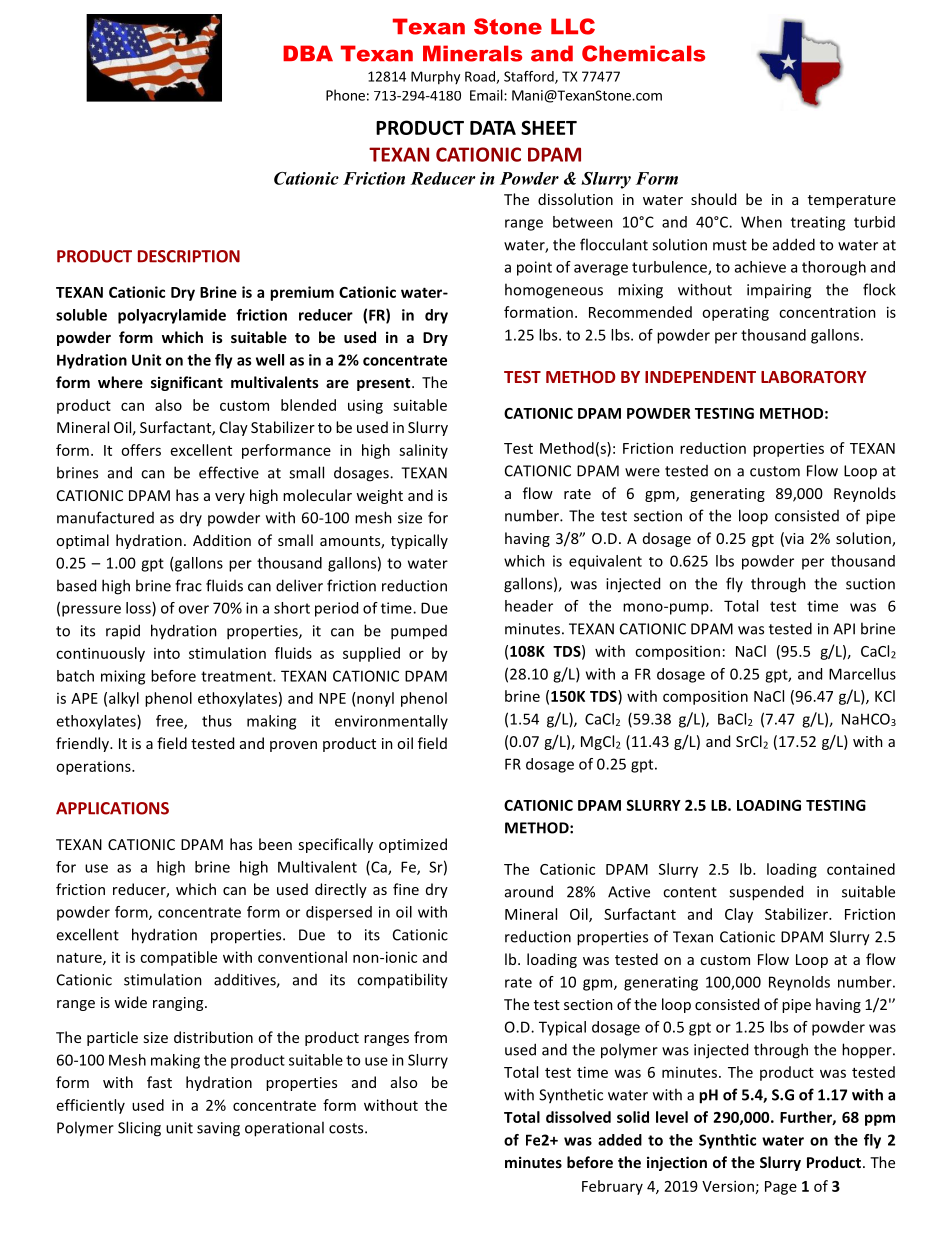 The image size is (952, 1233). Describe the element at coordinates (781, 1188) in the screenshot. I see `Page` at that location.
